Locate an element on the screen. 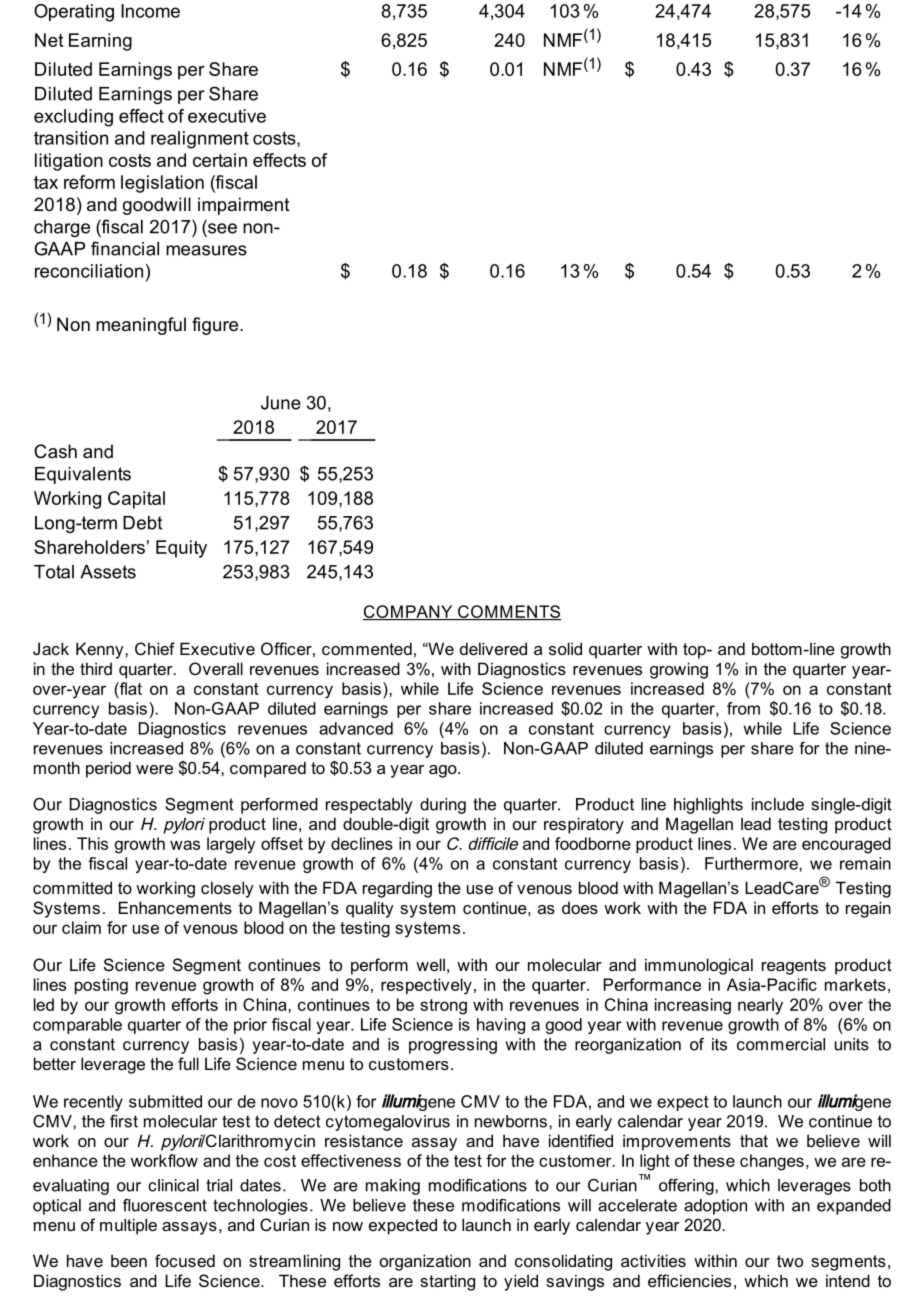 Image resolution: width=924 pixels, height=1308 pixels. growing is located at coordinates (679, 670).
